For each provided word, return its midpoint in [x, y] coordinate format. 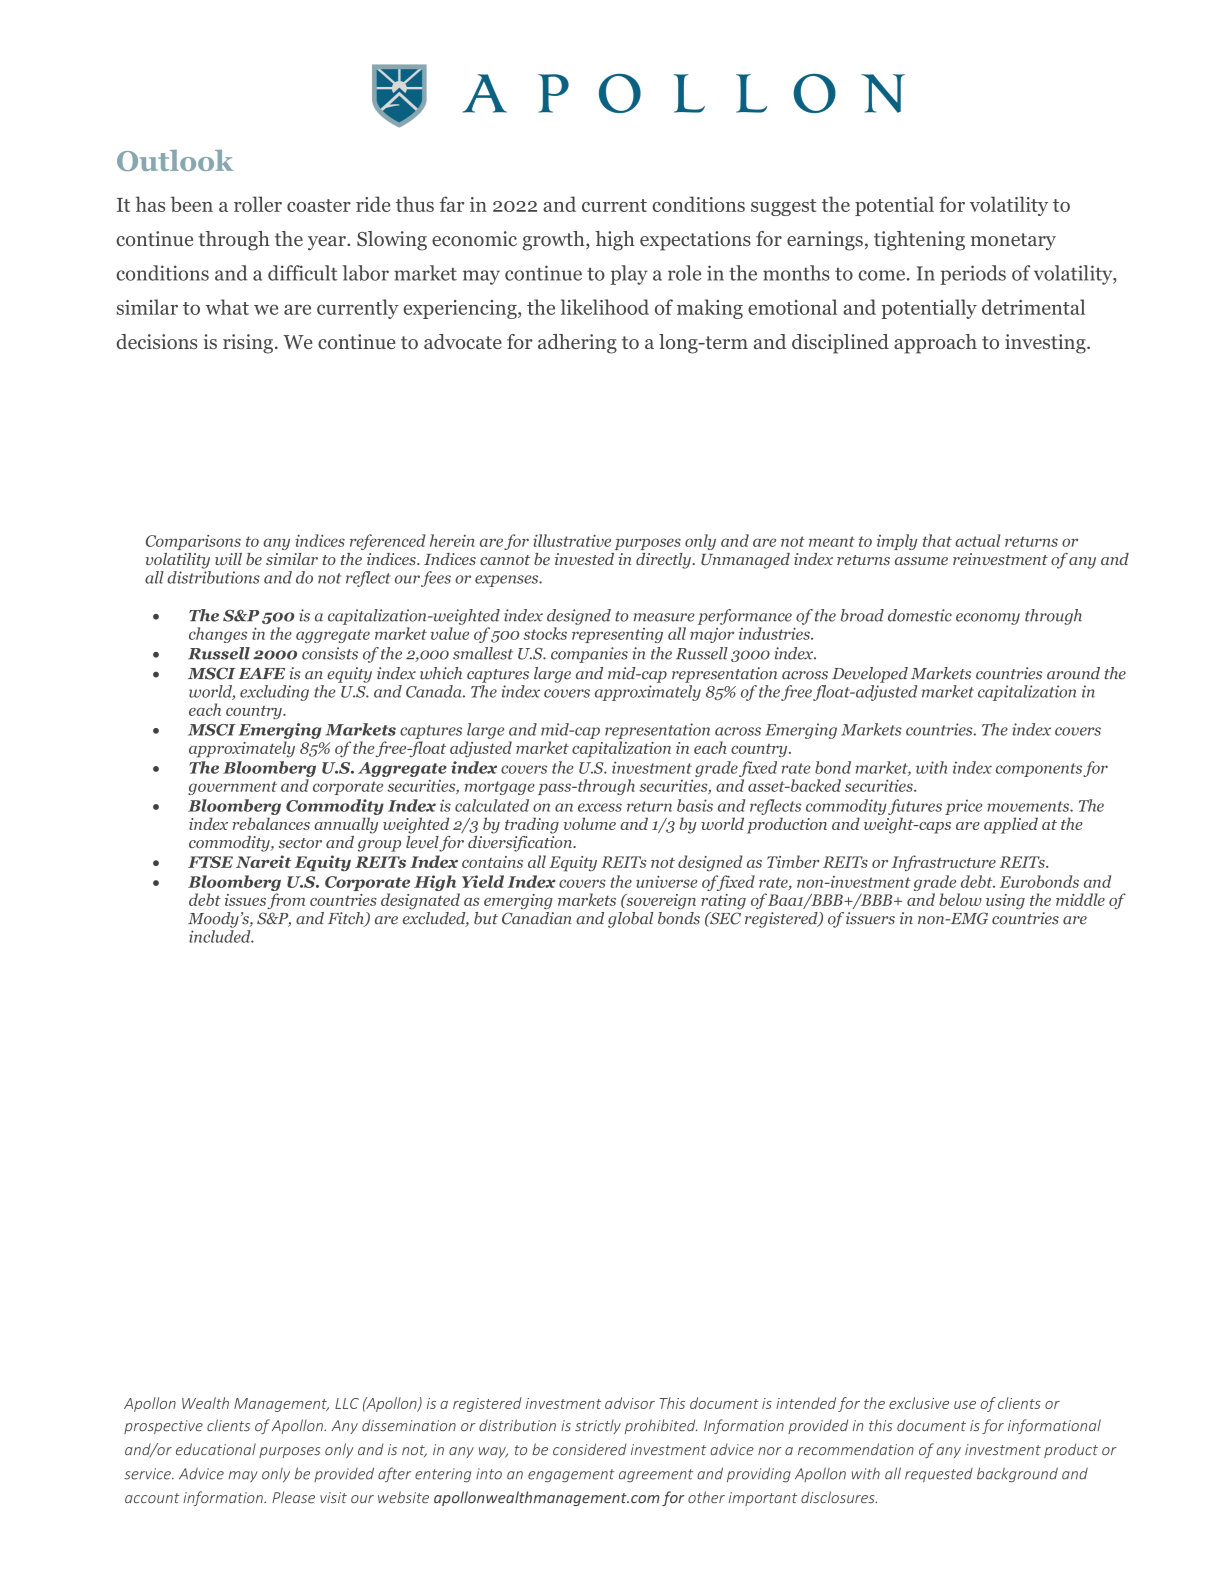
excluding [274, 693]
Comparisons [193, 542]
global [630, 920]
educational [216, 1449]
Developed [870, 675]
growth [554, 241]
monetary [1013, 242]
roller [258, 204]
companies [589, 655]
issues [245, 900]
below [960, 899]
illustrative [572, 540]
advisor [630, 1403]
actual [978, 540]
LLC [347, 1403]
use [965, 1405]
